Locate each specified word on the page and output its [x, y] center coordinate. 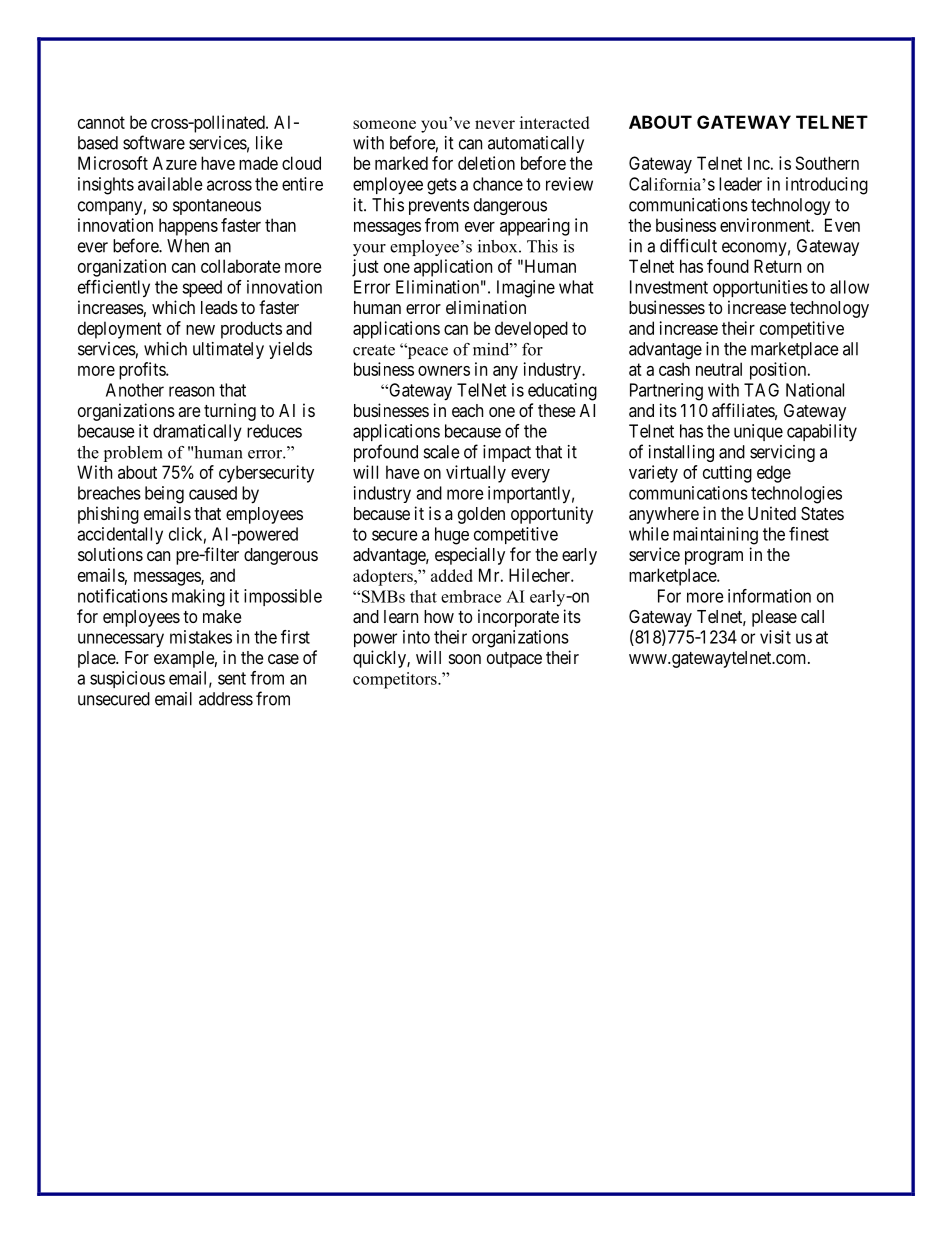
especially [470, 556]
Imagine [526, 289]
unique [758, 432]
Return [777, 266]
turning [230, 412]
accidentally [120, 536]
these [556, 410]
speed [202, 288]
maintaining [715, 536]
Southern [827, 163]
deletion [486, 163]
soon [465, 659]
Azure [175, 163]
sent [232, 678]
